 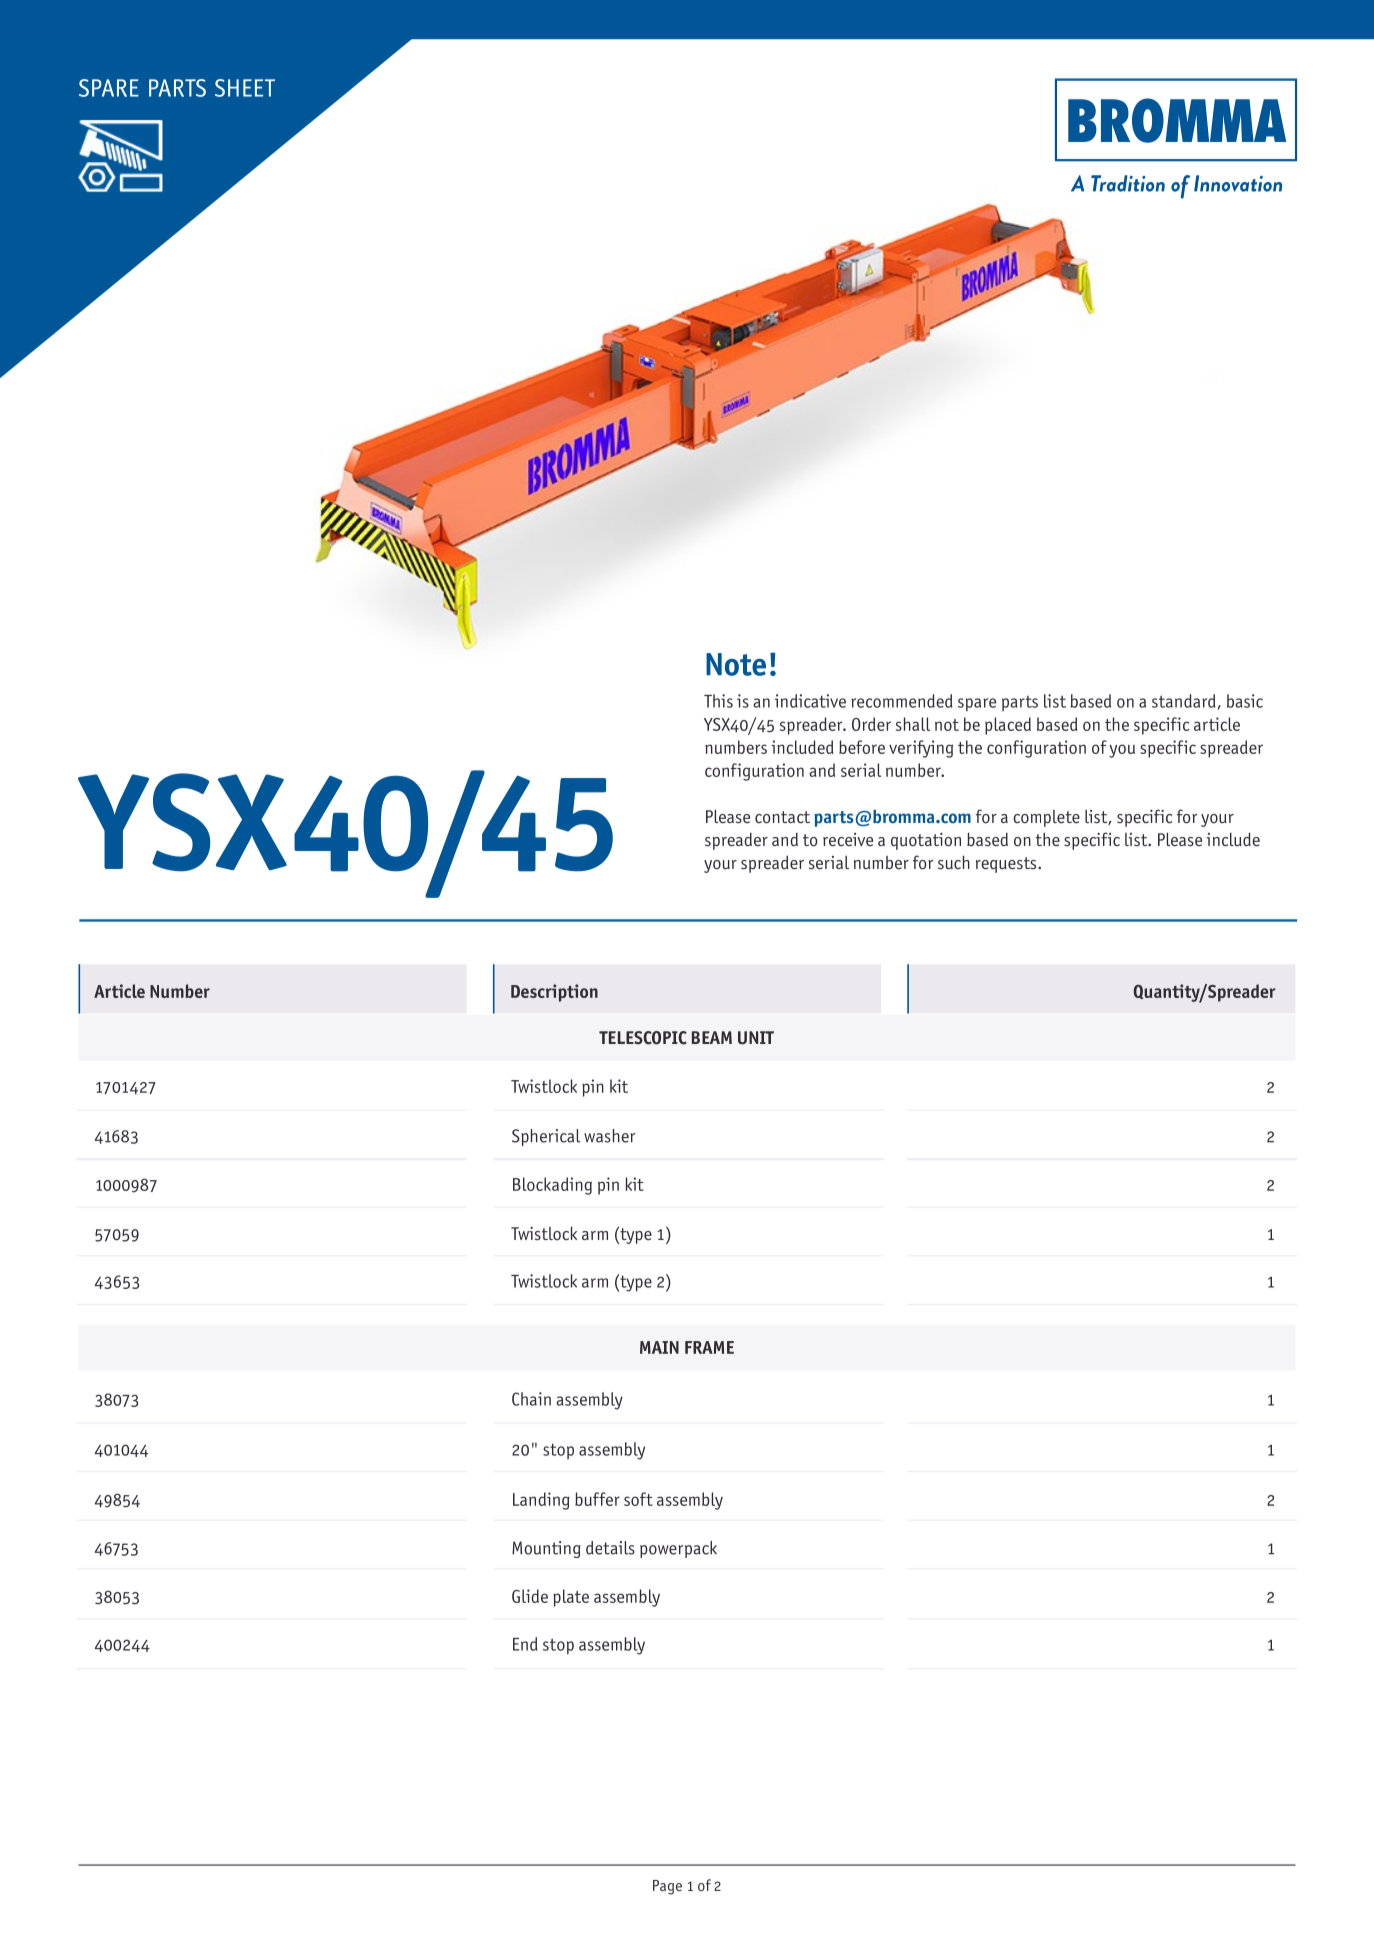 I want to click on This, so click(x=718, y=701).
